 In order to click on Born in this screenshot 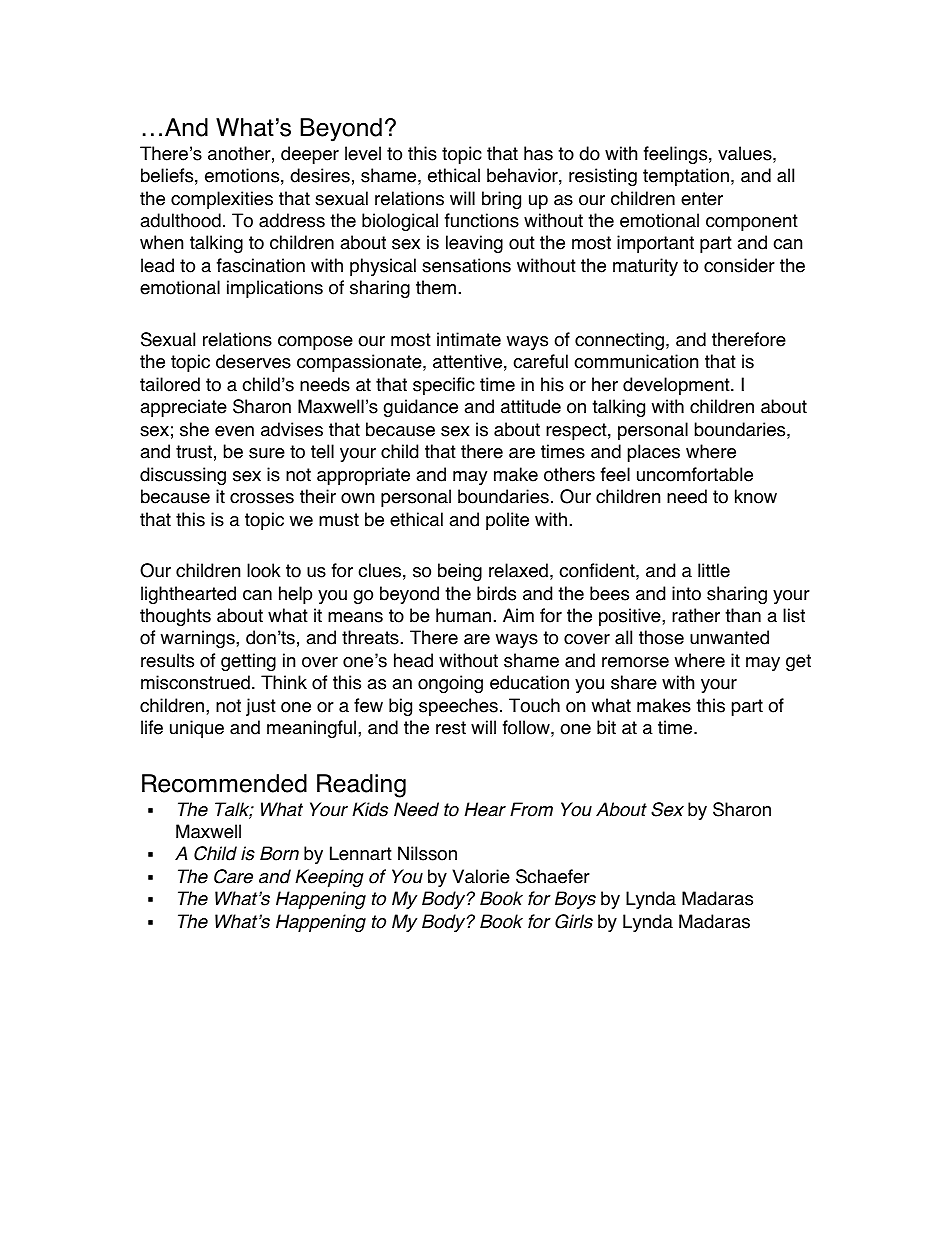, I will do `click(279, 853)`.
